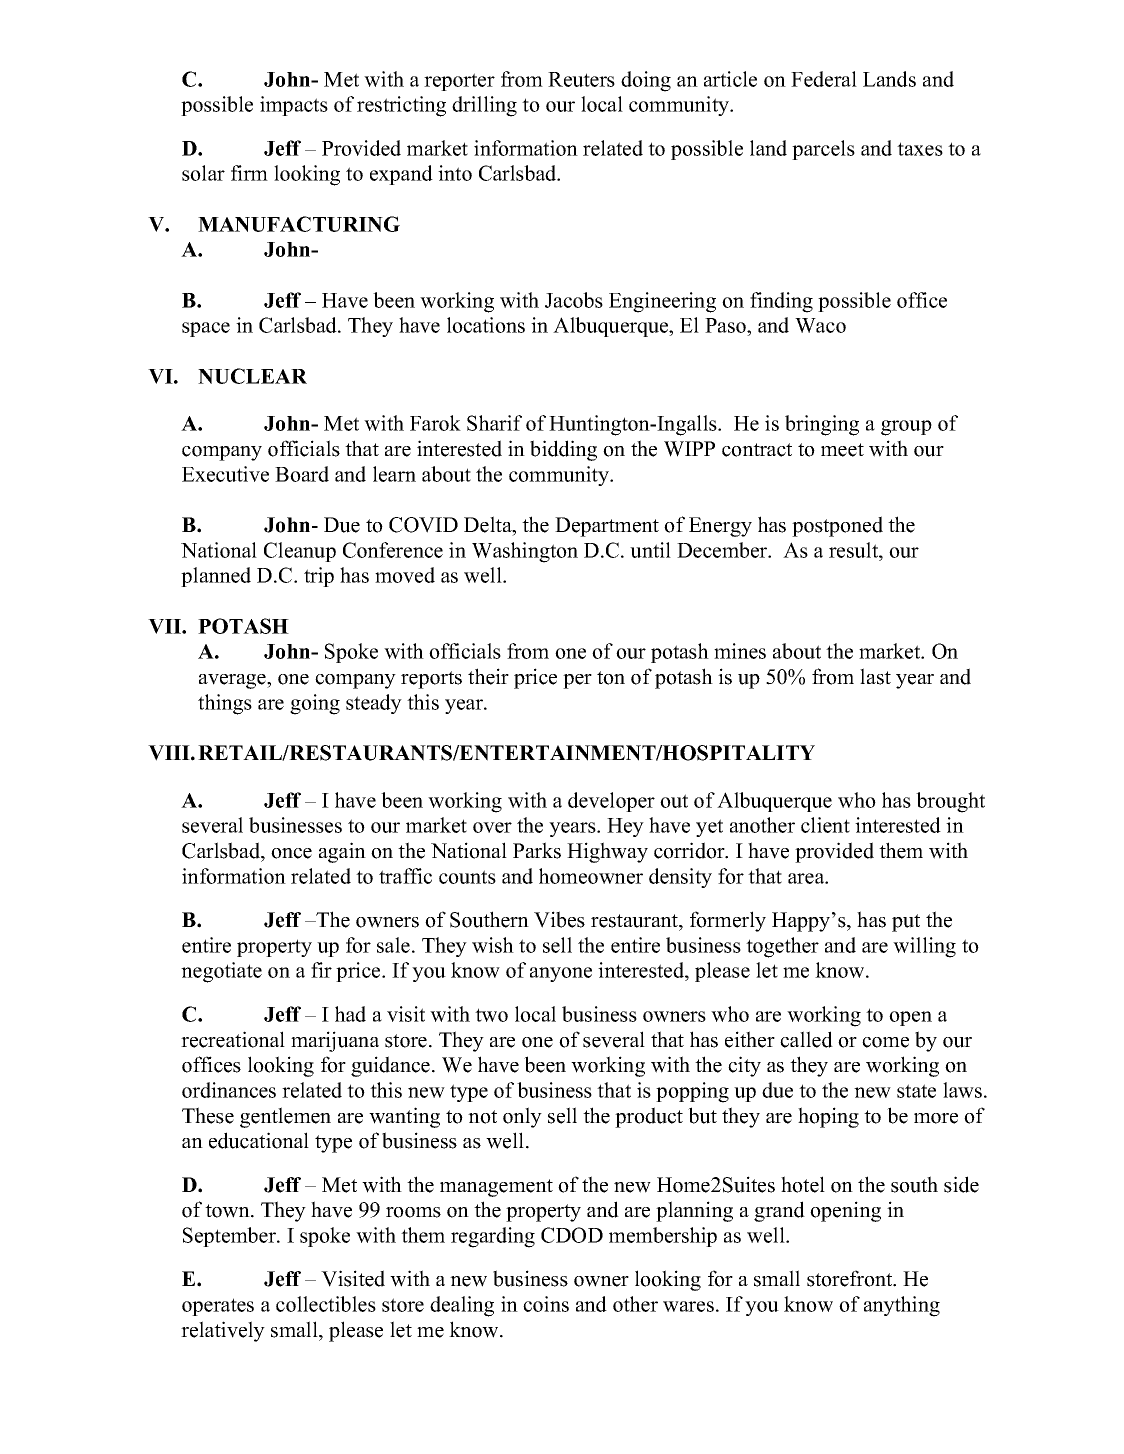  Describe the element at coordinates (581, 79) in the screenshot. I see `Reuters` at that location.
